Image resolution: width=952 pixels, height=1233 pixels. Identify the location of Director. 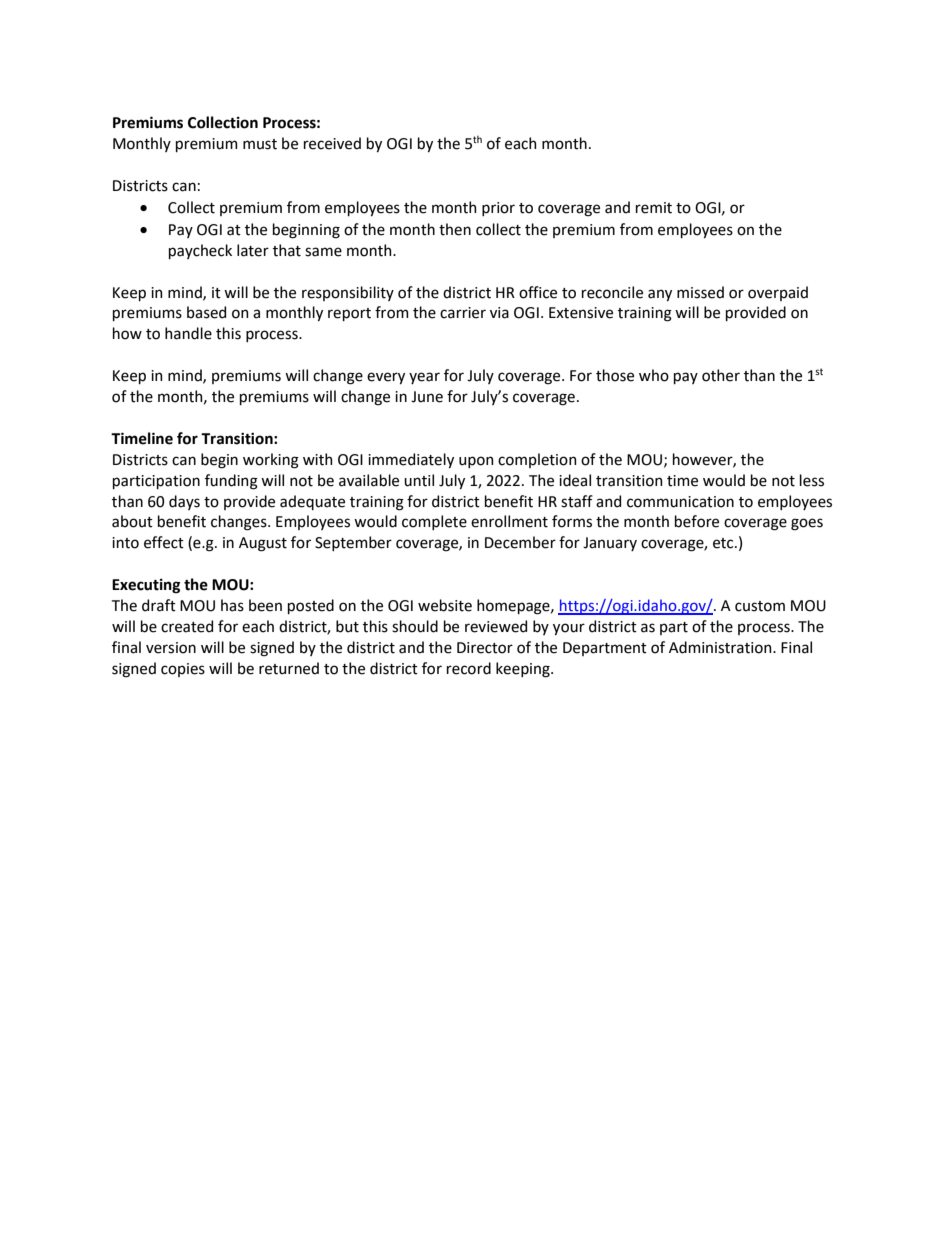
(485, 648).
